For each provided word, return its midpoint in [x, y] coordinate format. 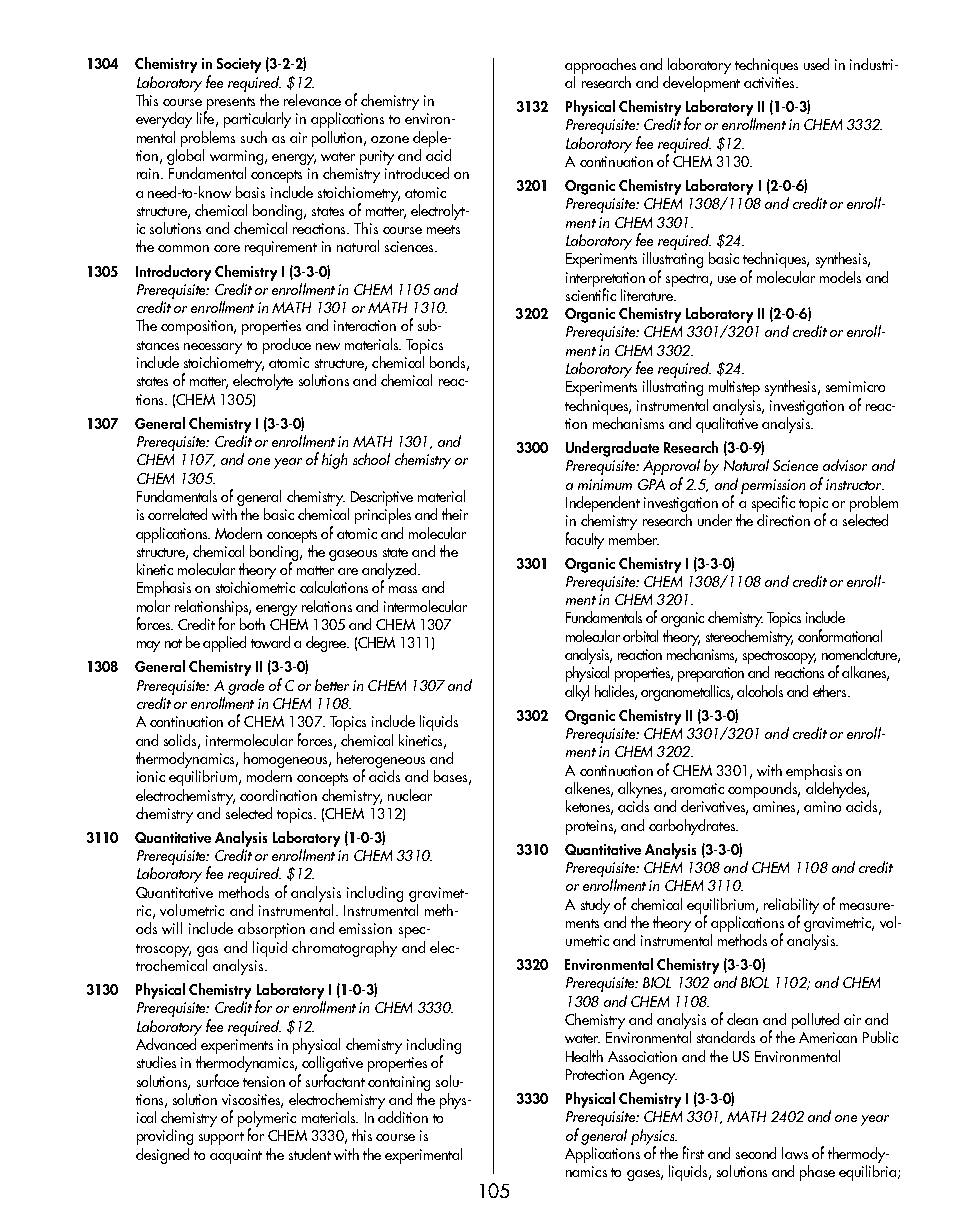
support [221, 1138]
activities [770, 82]
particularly [257, 120]
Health [584, 1056]
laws [795, 1153]
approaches [600, 66]
